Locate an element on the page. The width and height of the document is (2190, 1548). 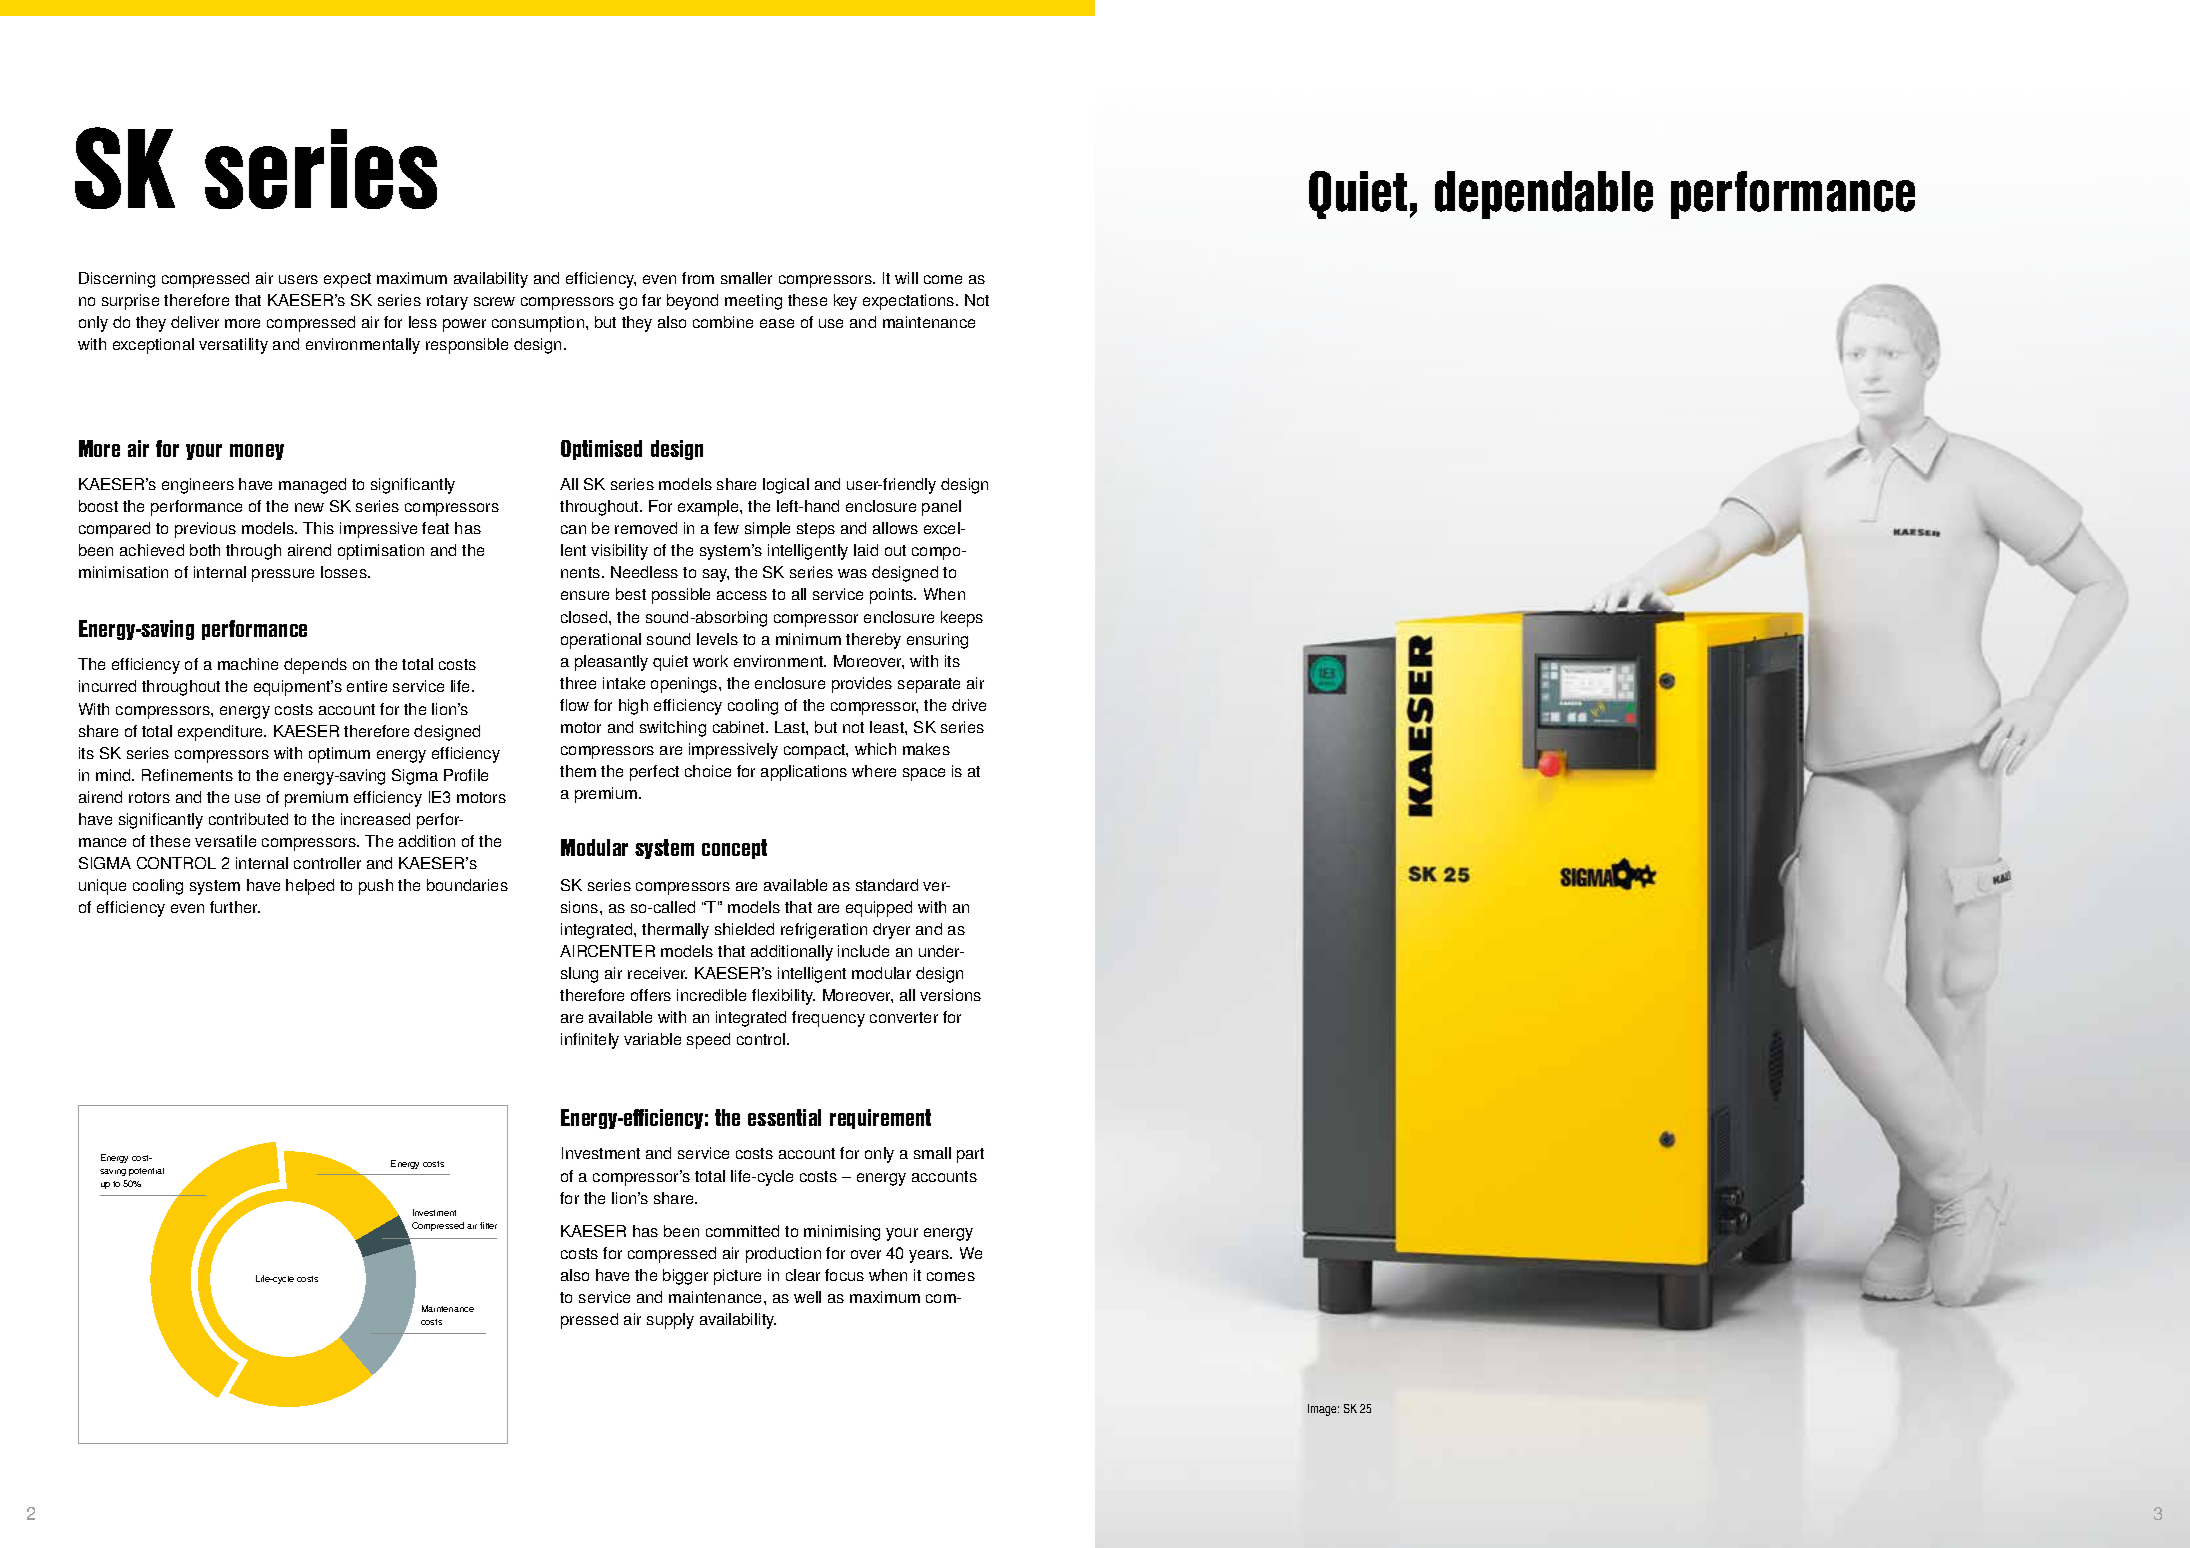
will is located at coordinates (906, 278).
